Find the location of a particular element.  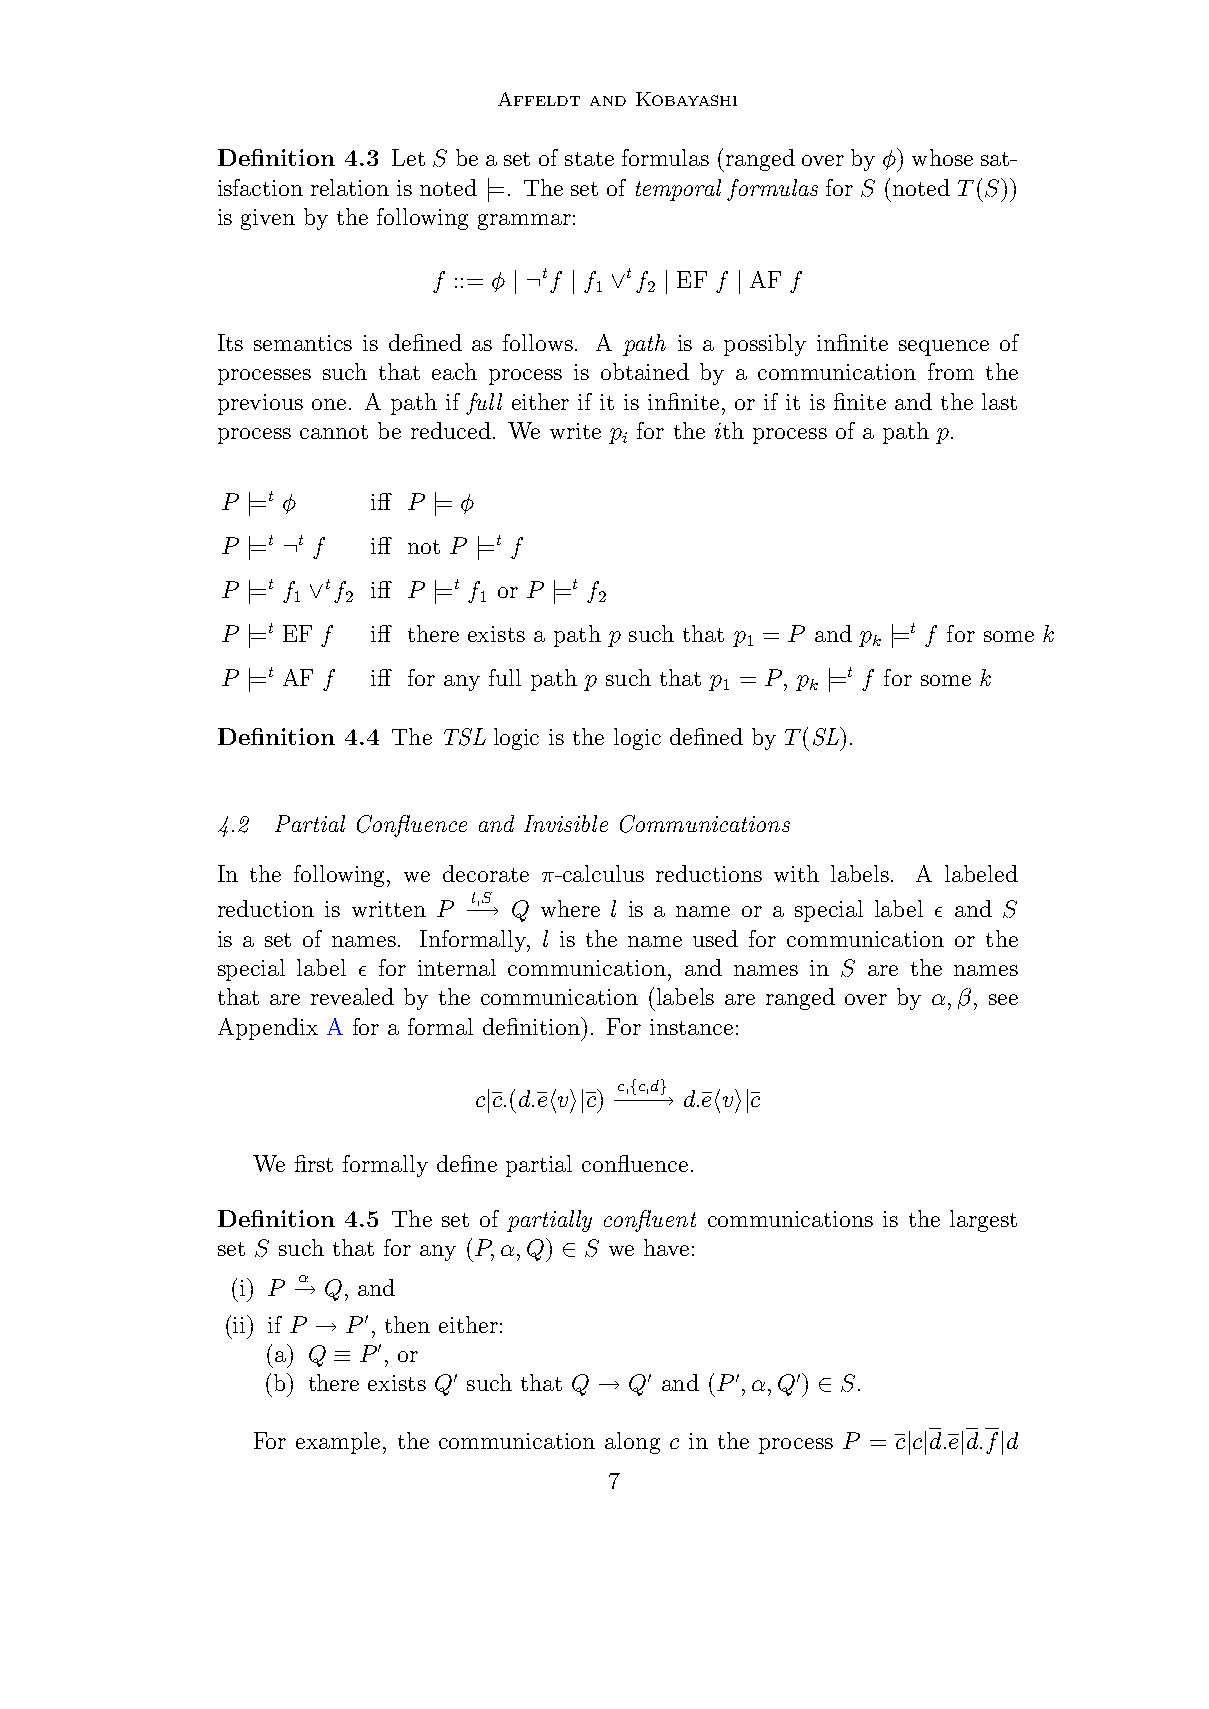

revealed is located at coordinates (352, 996).
